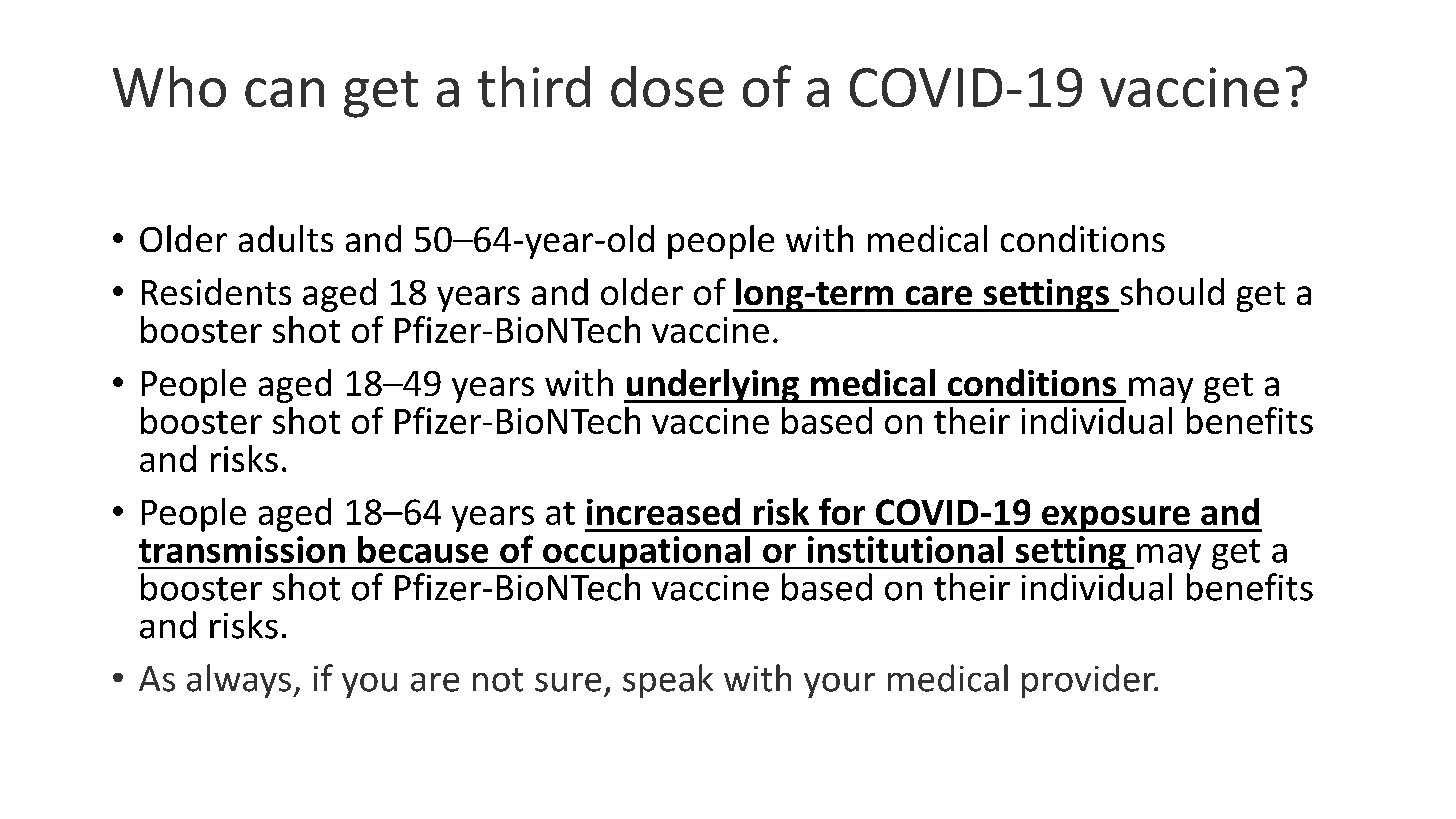 This image has width=1456, height=819. Describe the element at coordinates (712, 386) in the image. I see `underlying` at that location.
